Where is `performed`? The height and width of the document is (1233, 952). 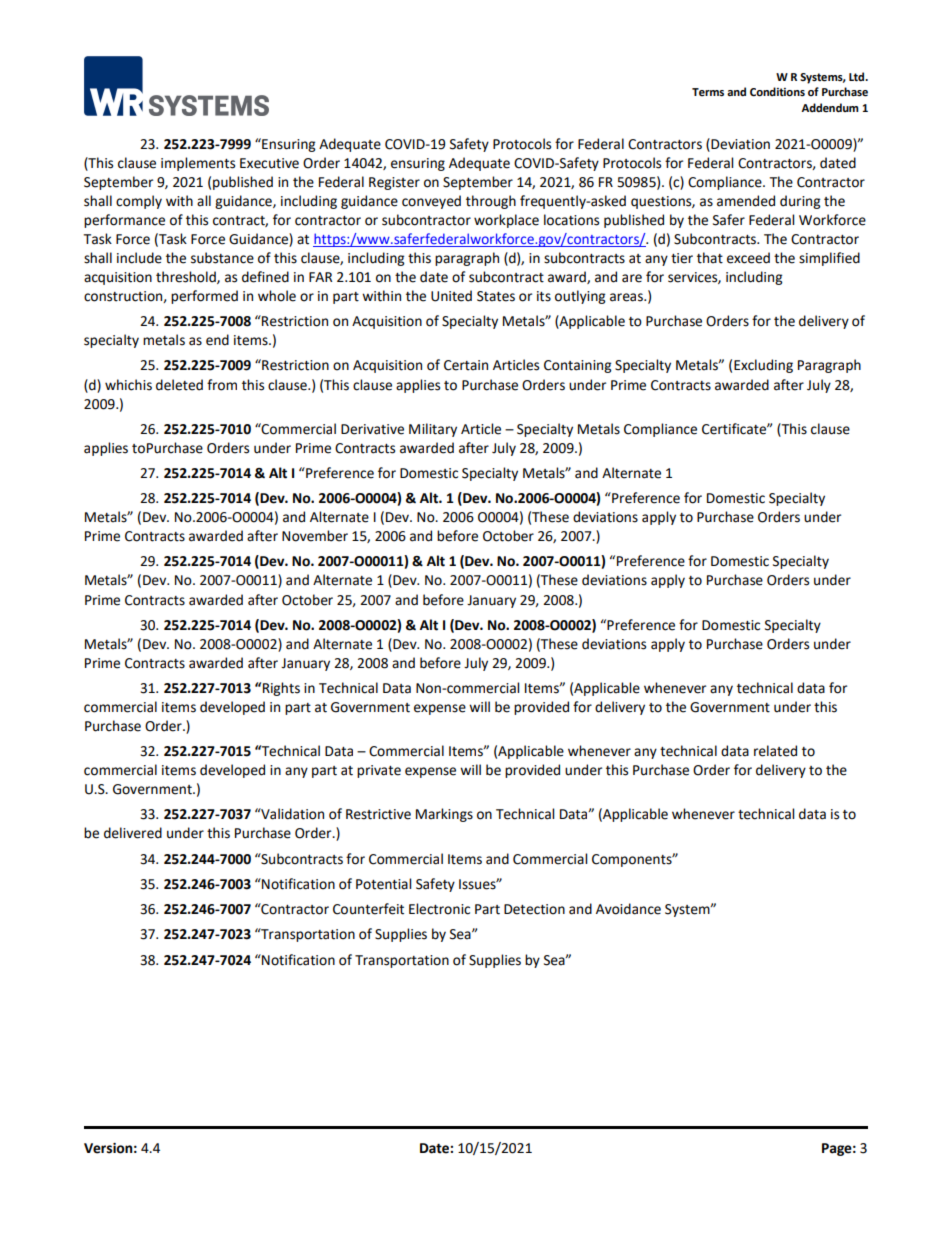
performed is located at coordinates (204, 297).
